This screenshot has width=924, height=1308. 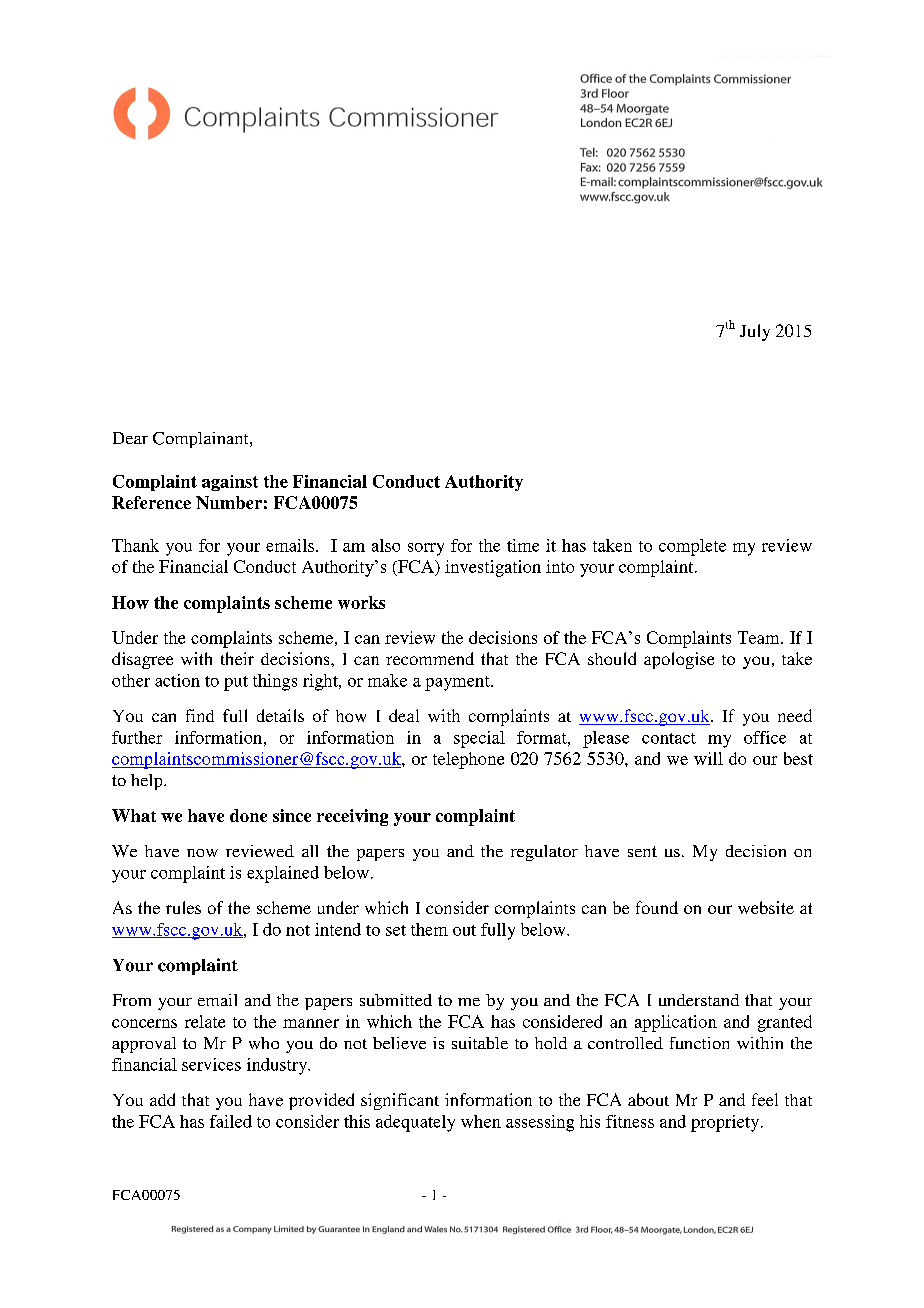 I want to click on special, so click(x=479, y=739).
